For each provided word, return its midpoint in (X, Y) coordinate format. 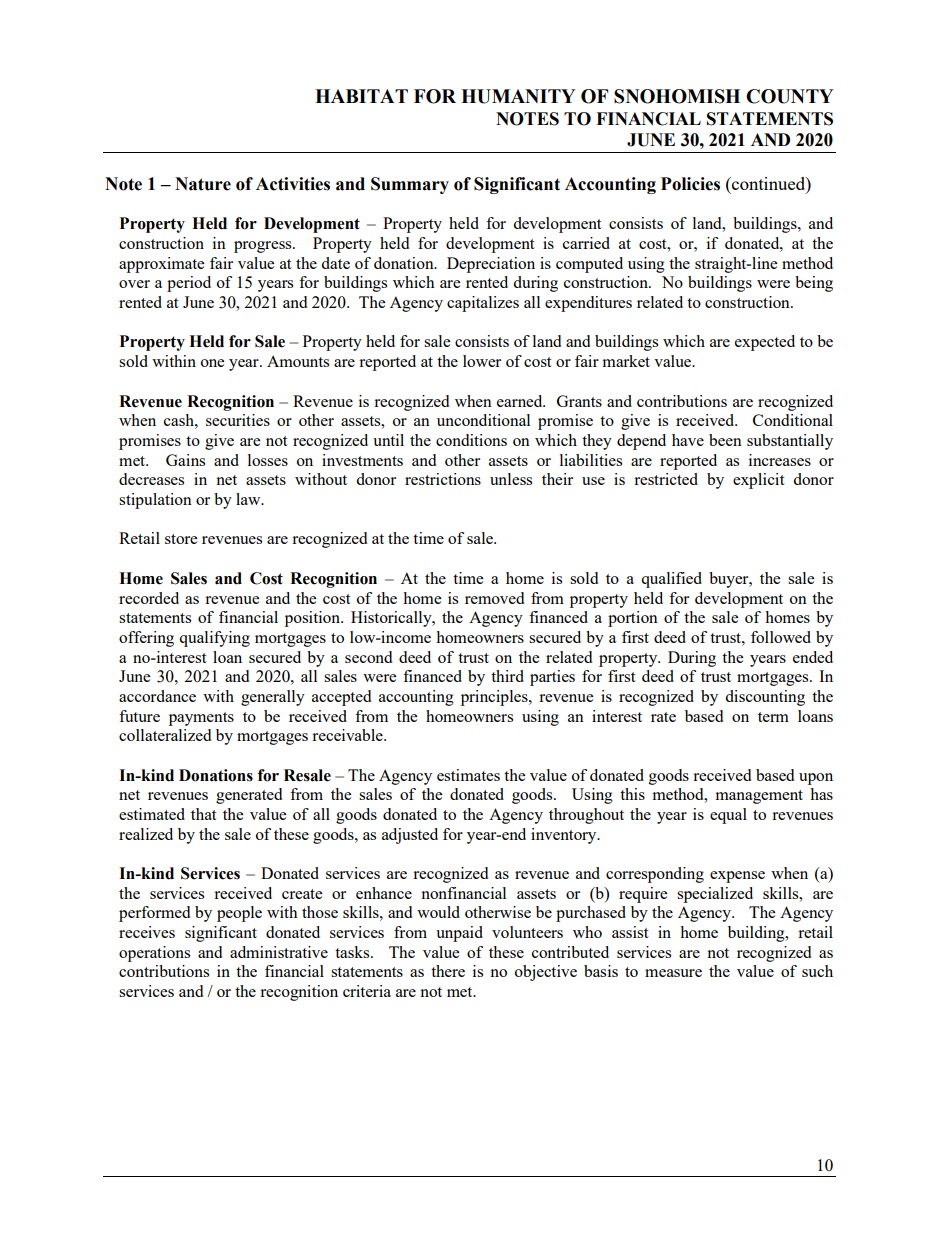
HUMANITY (518, 96)
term (773, 717)
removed (494, 598)
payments (201, 719)
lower (482, 361)
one (212, 363)
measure (673, 973)
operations (154, 954)
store (181, 539)
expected (765, 343)
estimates (468, 775)
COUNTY (789, 96)
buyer (730, 580)
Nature (203, 184)
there (448, 971)
